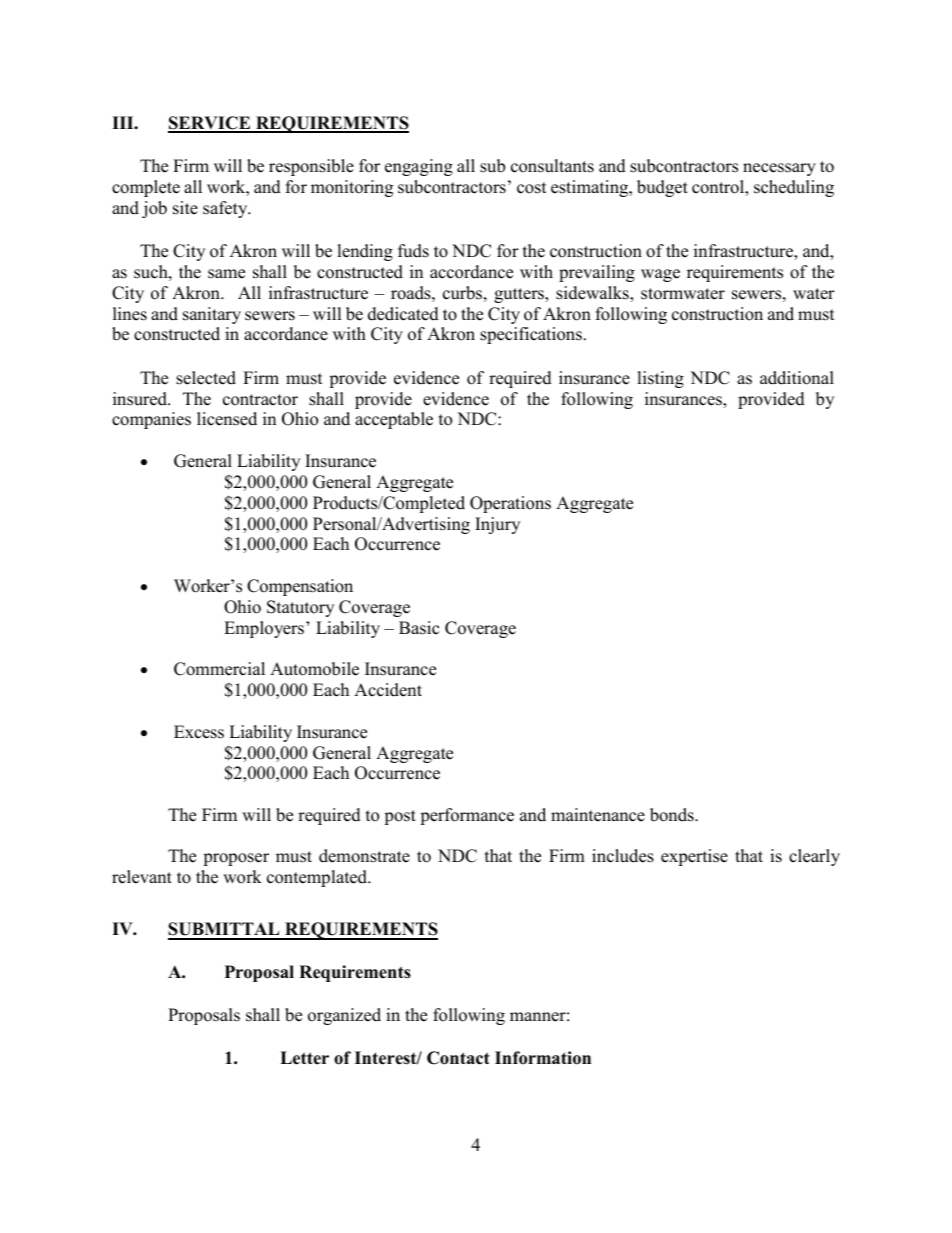  What do you see at coordinates (797, 378) in the page?
I see `additional` at bounding box center [797, 378].
